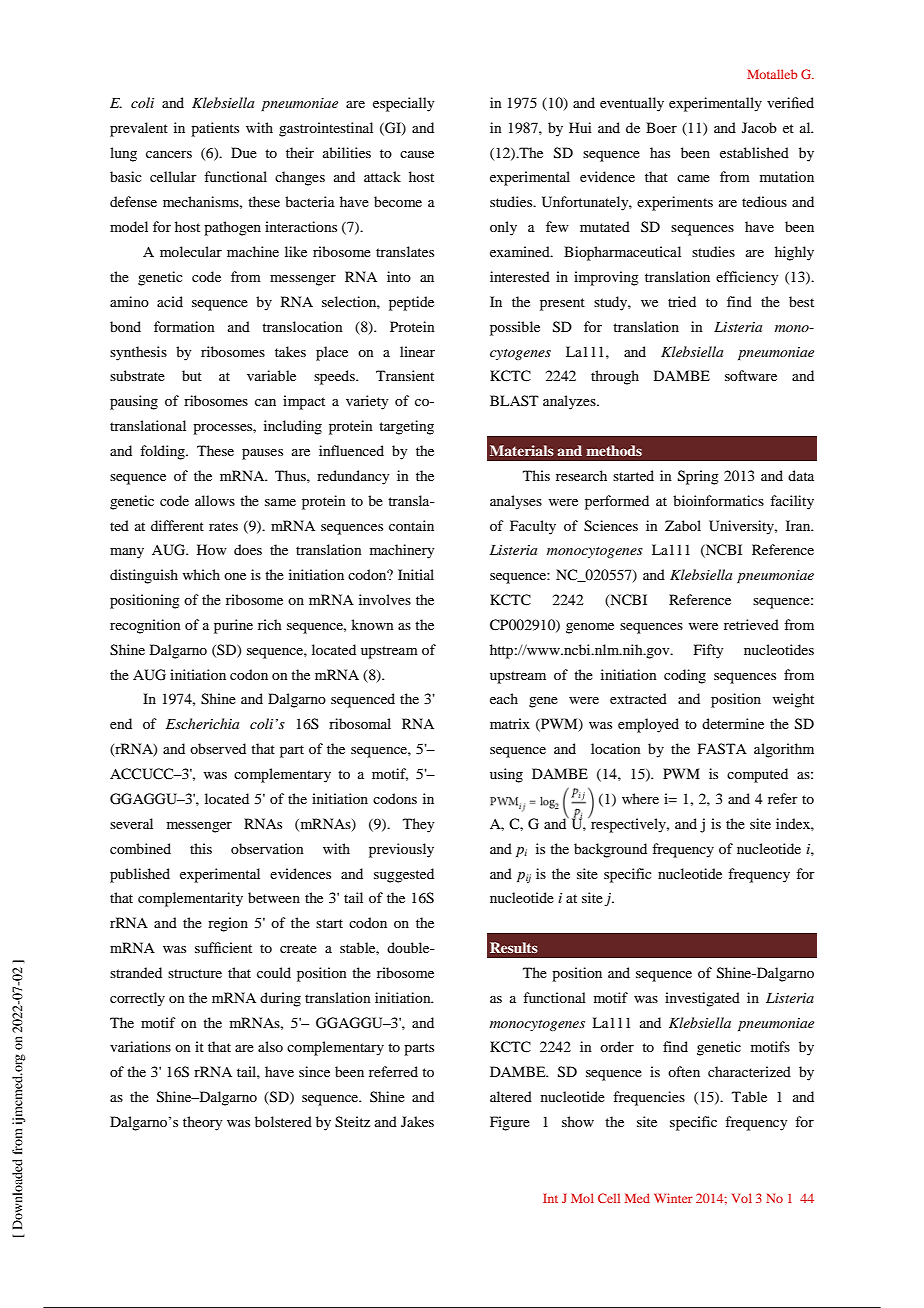 The width and height of the screenshot is (924, 1308). What do you see at coordinates (702, 999) in the screenshot?
I see `investigated` at bounding box center [702, 999].
